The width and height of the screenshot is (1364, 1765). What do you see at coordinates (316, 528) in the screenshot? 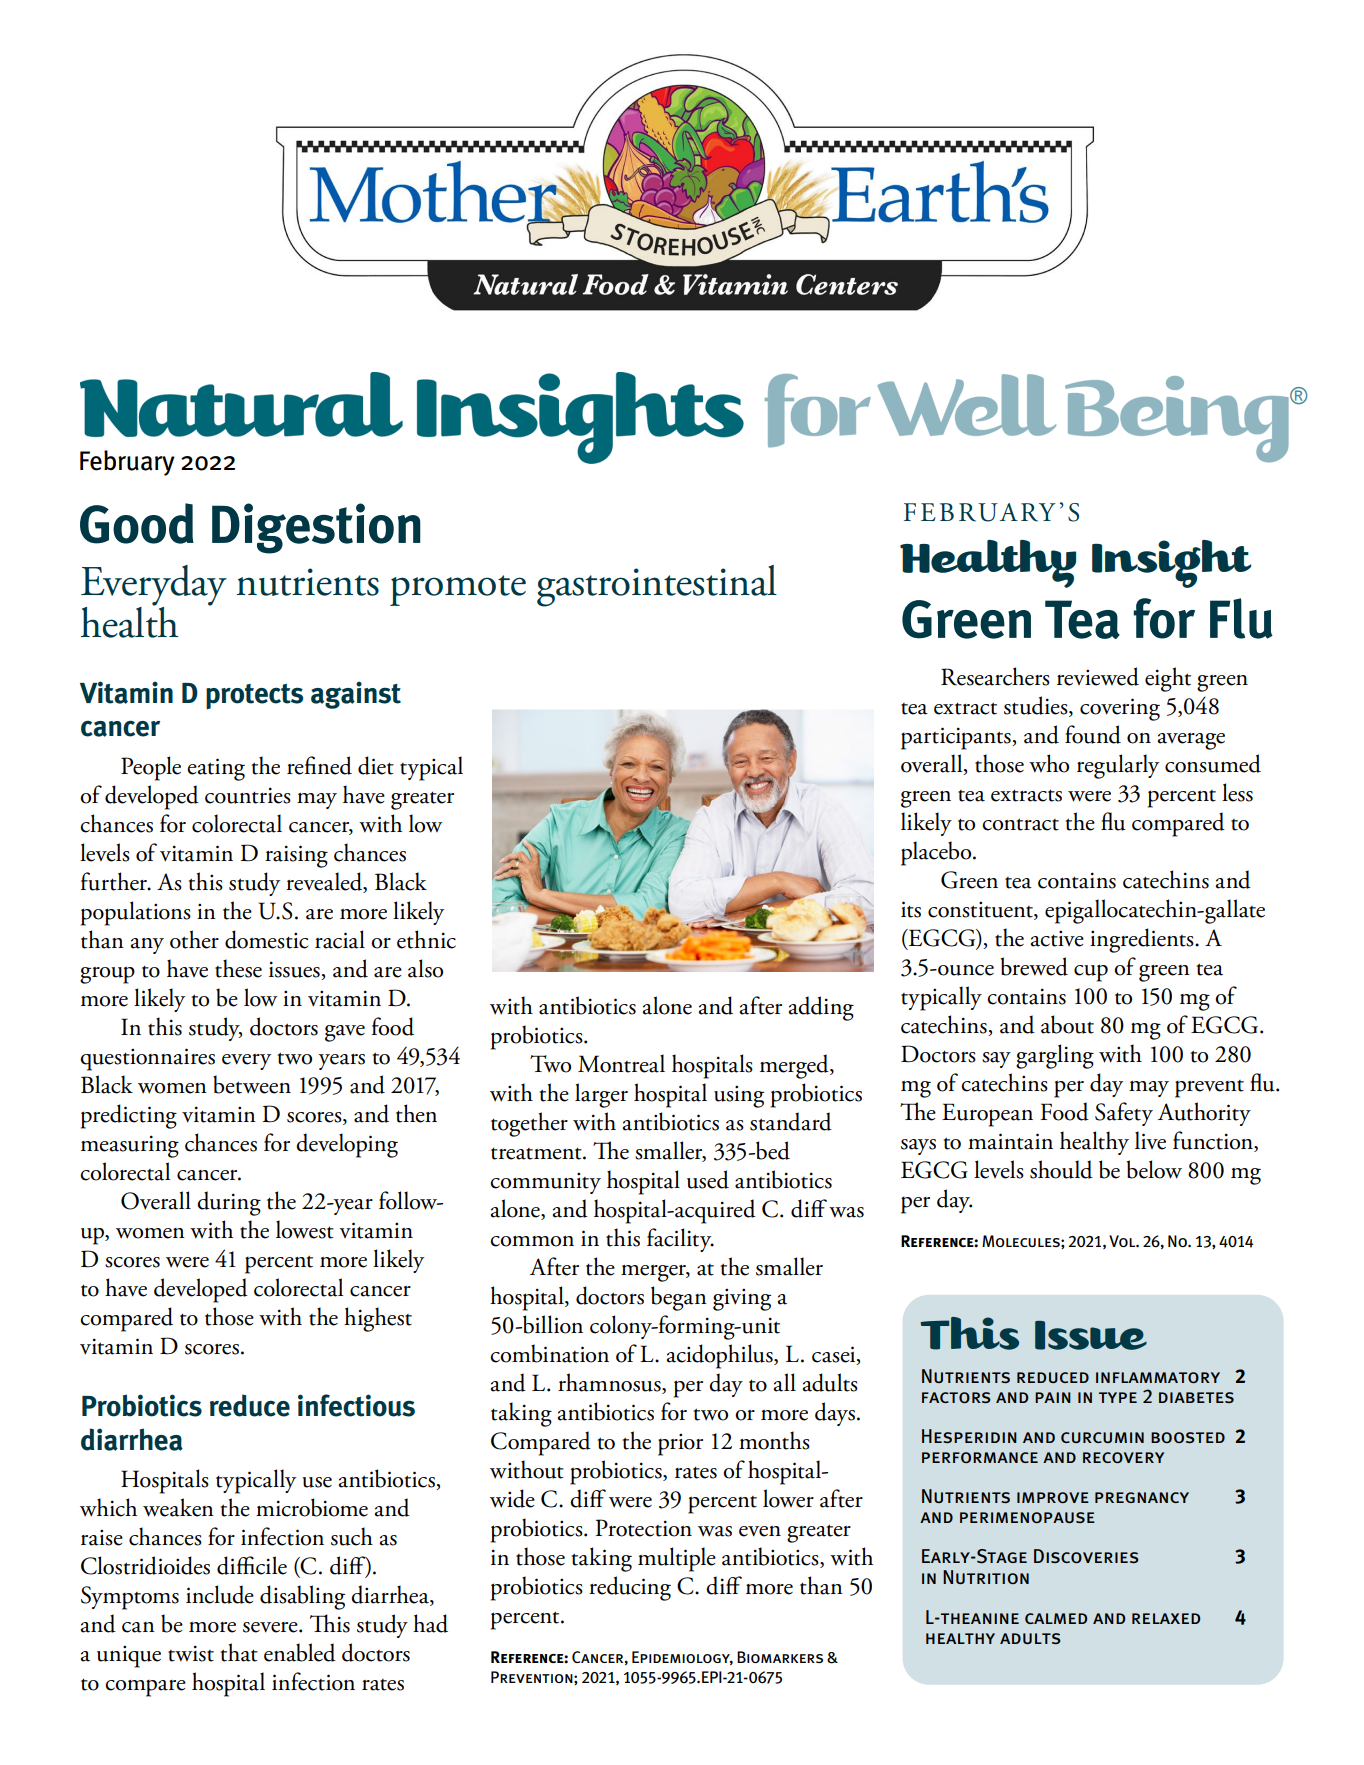
I see `Digestion` at bounding box center [316, 528].
